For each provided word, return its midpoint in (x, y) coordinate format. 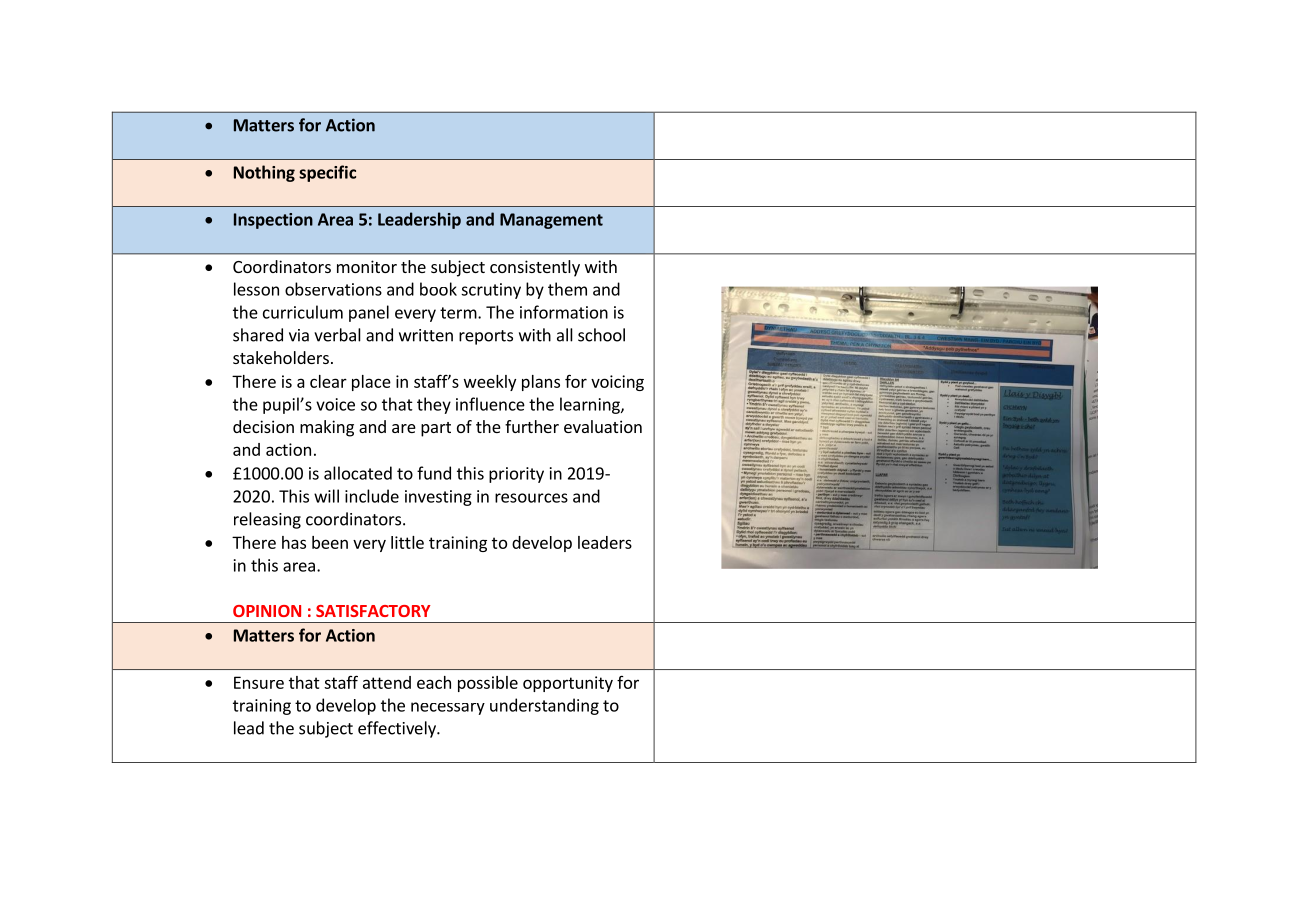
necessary (448, 708)
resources (531, 498)
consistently (535, 268)
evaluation (603, 426)
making (327, 428)
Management (551, 221)
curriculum (303, 312)
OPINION (267, 611)
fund (434, 473)
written (426, 335)
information (564, 312)
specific (327, 173)
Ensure (259, 682)
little (407, 542)
